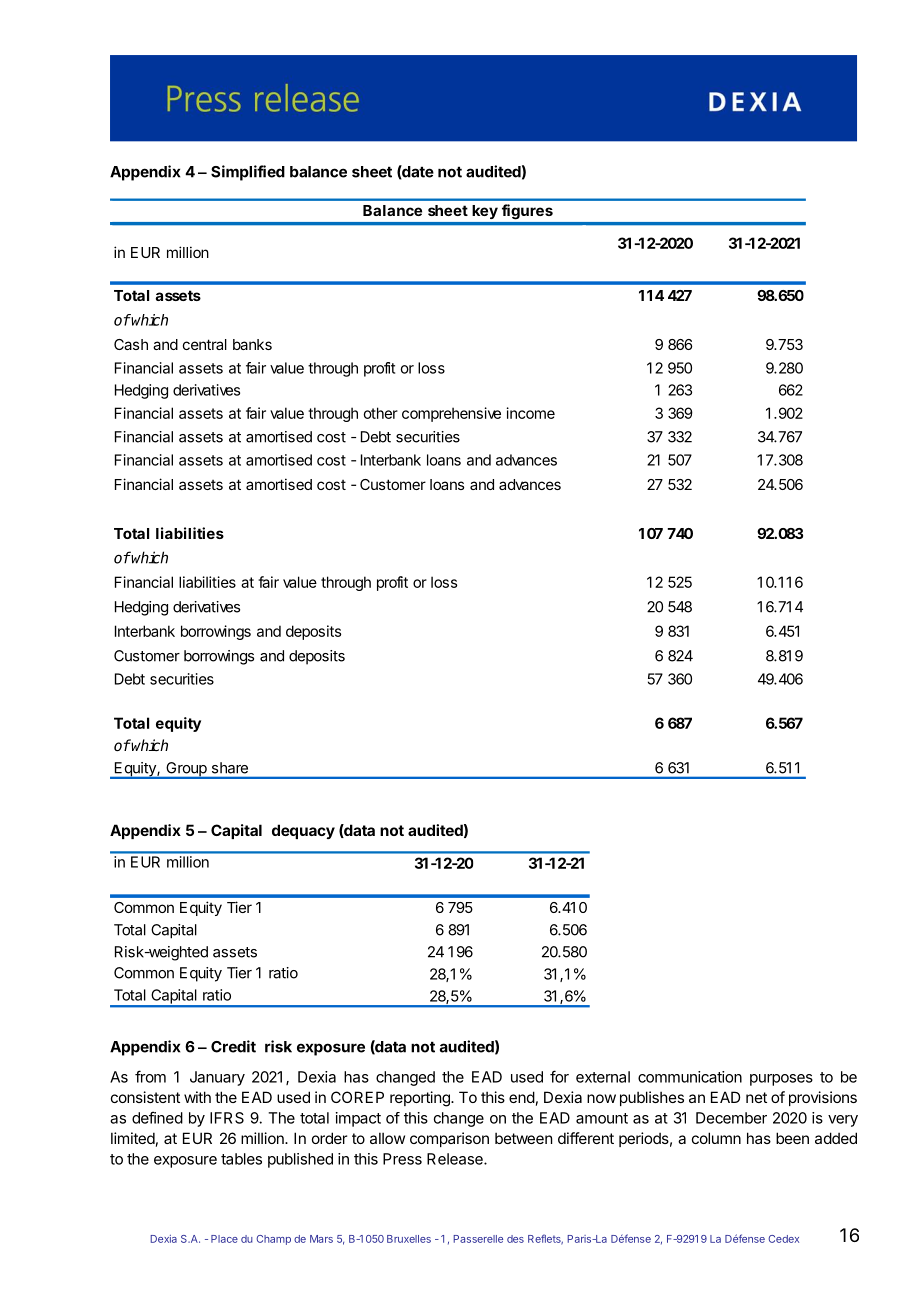  What do you see at coordinates (451, 414) in the document?
I see `comprehensive` at bounding box center [451, 414].
